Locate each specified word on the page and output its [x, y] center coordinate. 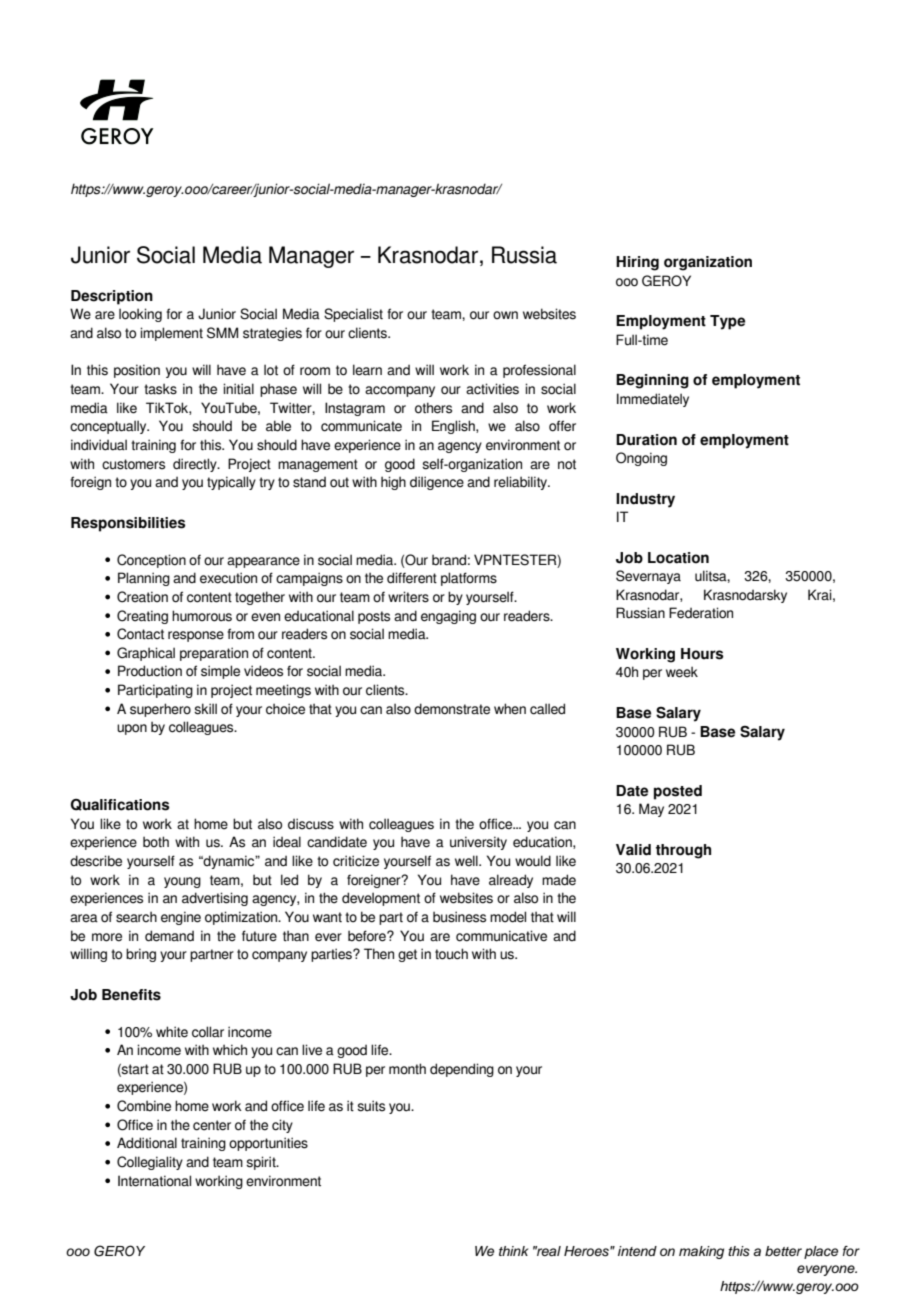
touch [451, 954]
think [513, 1251]
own [505, 315]
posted [678, 792]
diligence [437, 483]
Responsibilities [128, 524]
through [683, 851]
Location [678, 558]
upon [132, 729]
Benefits [131, 995]
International [154, 1181]
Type [727, 322]
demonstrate [452, 709]
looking [140, 315]
